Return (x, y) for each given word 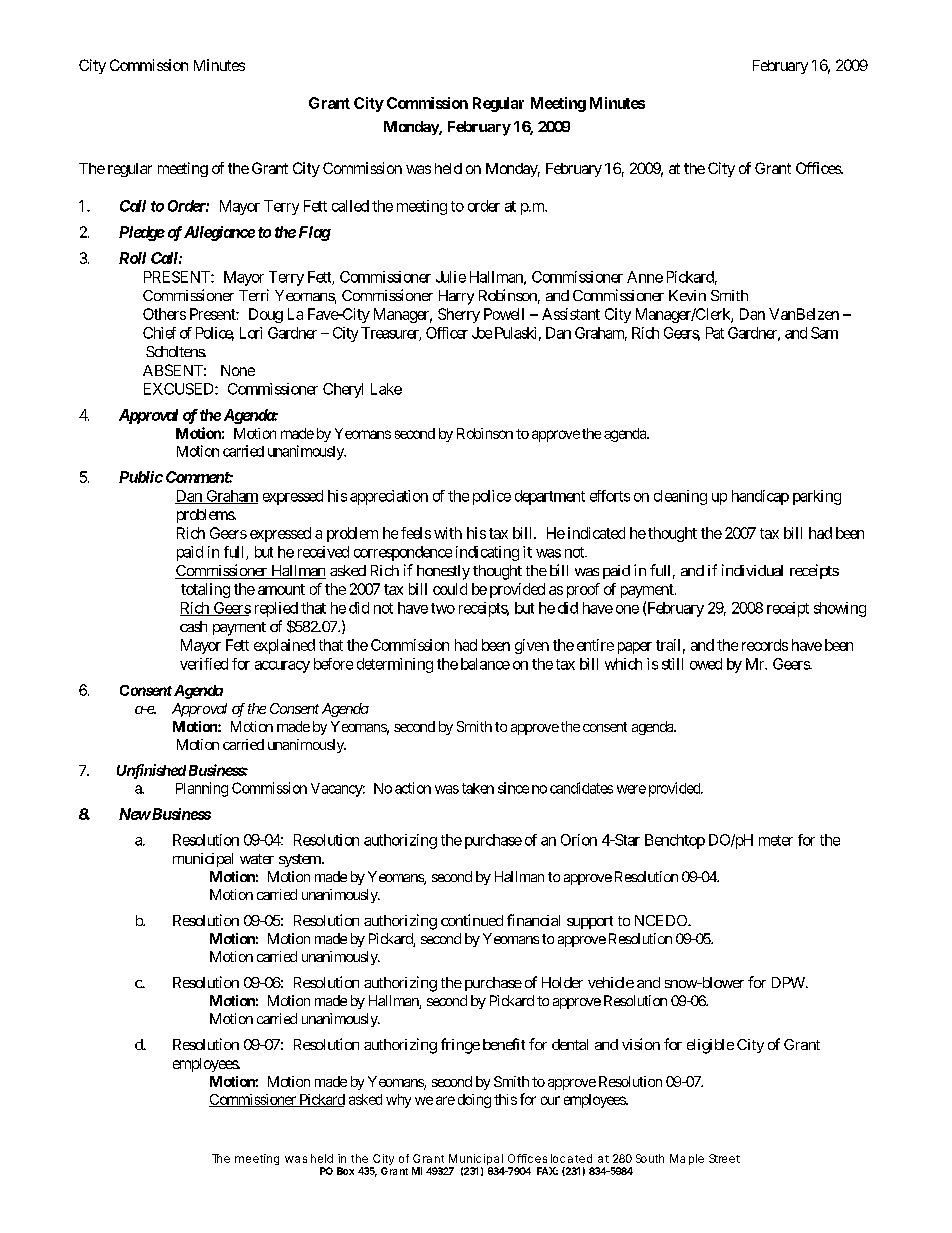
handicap (760, 497)
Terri (254, 295)
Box (345, 1171)
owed (706, 664)
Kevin (687, 295)
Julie (451, 277)
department (550, 497)
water (257, 859)
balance (485, 664)
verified (204, 664)
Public (141, 477)
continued (472, 920)
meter (776, 840)
